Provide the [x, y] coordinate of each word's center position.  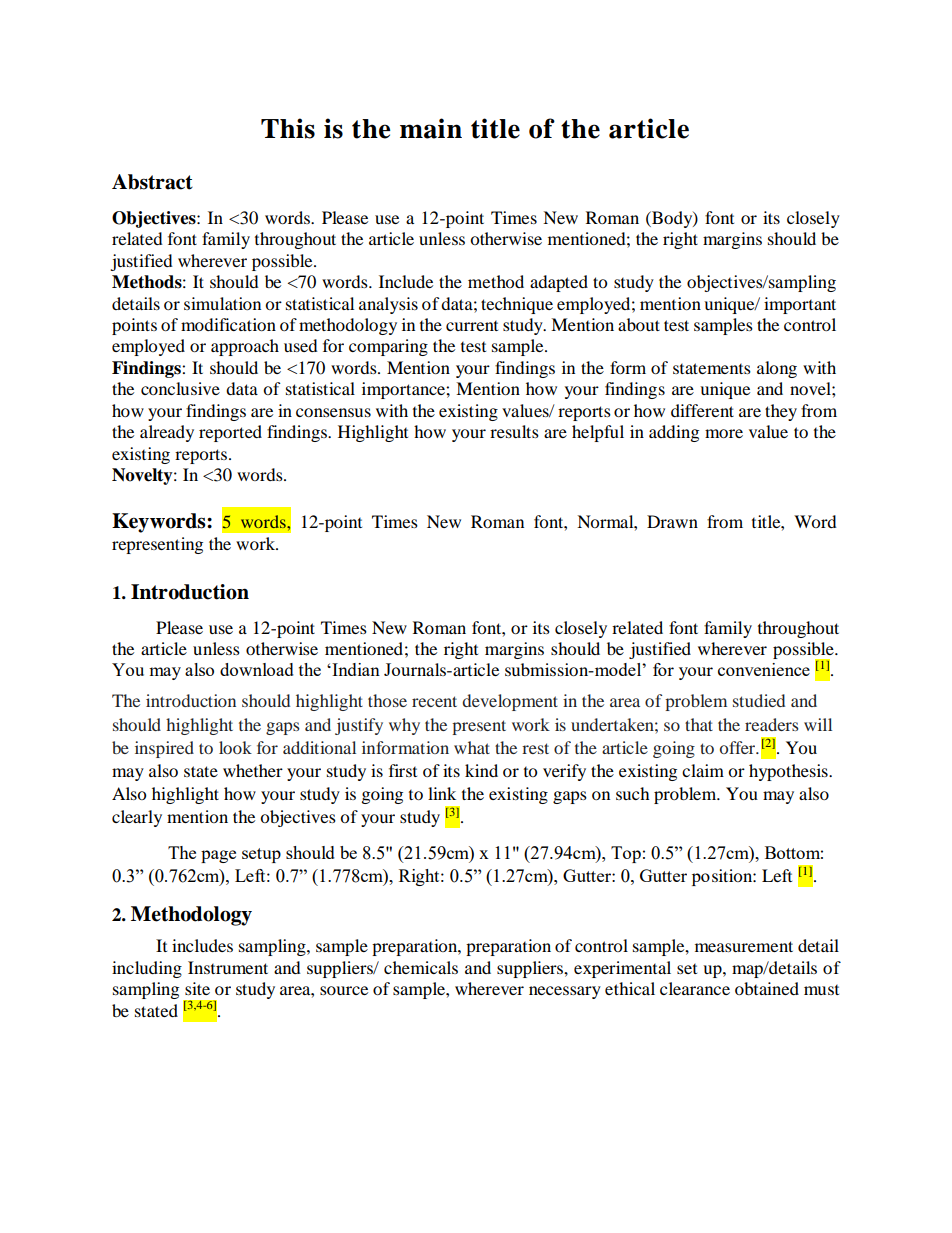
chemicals [421, 967]
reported [230, 433]
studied [759, 700]
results [514, 431]
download [257, 669]
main [431, 128]
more [724, 433]
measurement [744, 946]
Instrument [228, 967]
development [510, 702]
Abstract [152, 182]
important [800, 305]
